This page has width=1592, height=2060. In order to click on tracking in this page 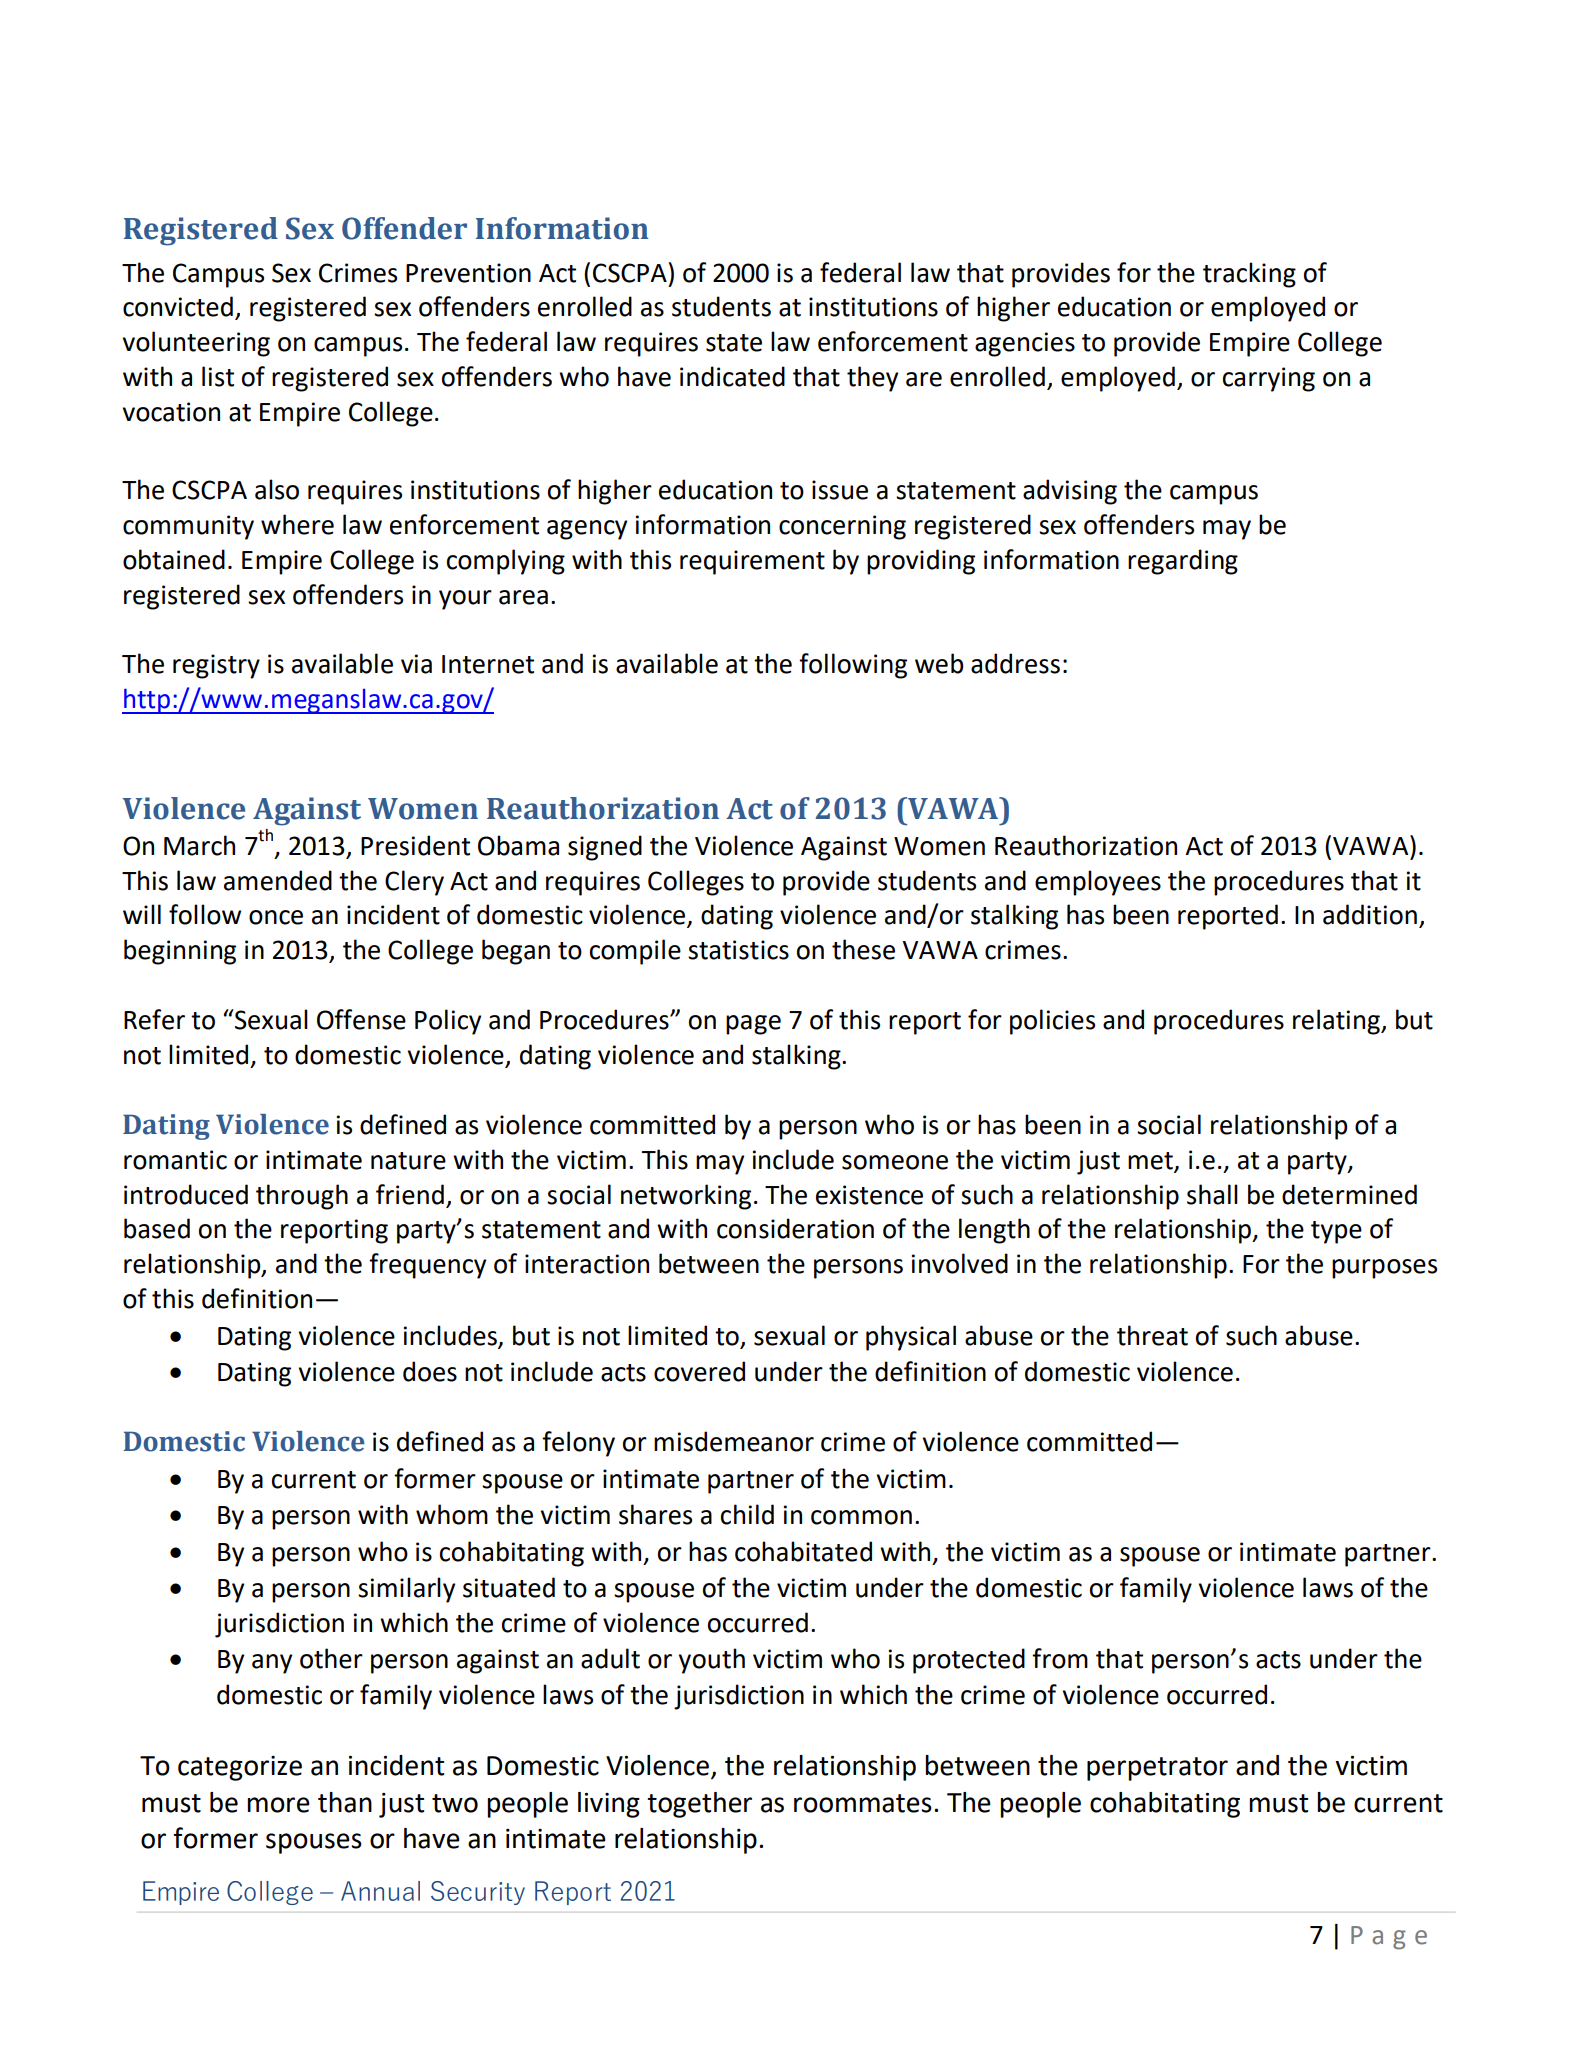, I will do `click(1249, 275)`.
